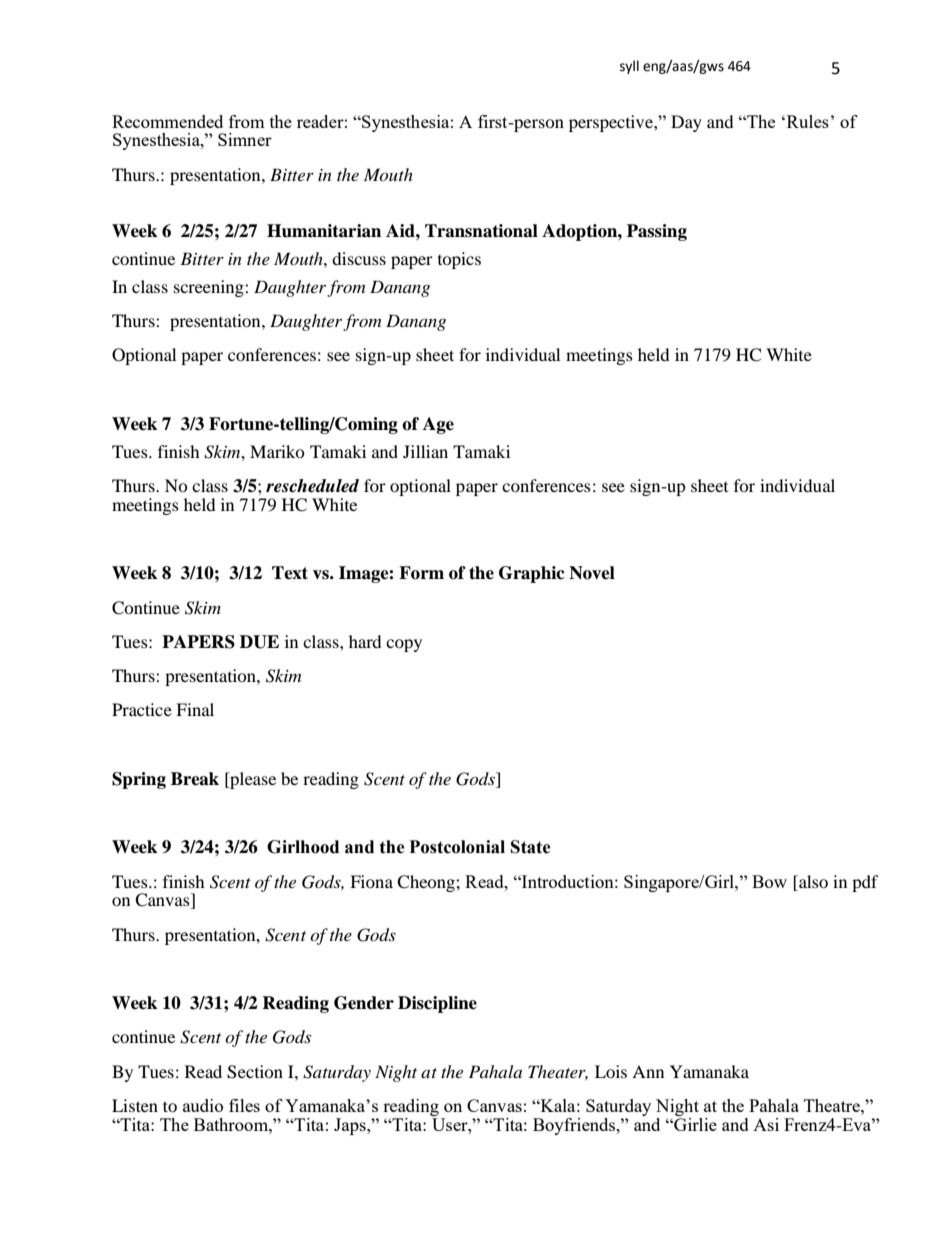 The width and height of the page is (952, 1233). Describe the element at coordinates (575, 1126) in the page. I see `Boyfriends` at that location.
